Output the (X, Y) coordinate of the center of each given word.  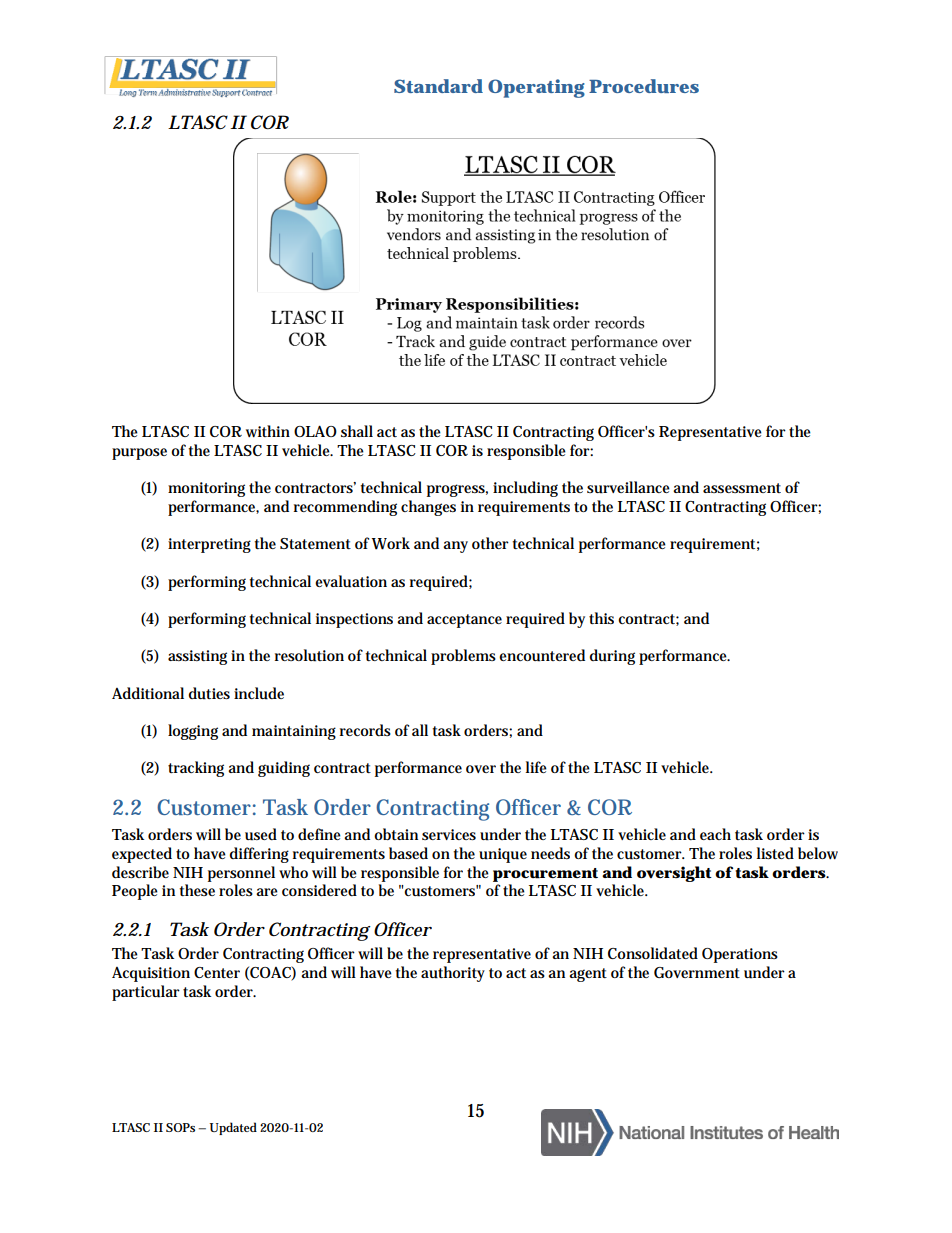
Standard (438, 86)
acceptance (464, 621)
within (268, 431)
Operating (536, 88)
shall (357, 431)
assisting (200, 657)
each (715, 834)
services (449, 834)
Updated (233, 1128)
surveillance (630, 487)
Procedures (644, 86)
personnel (241, 874)
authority (453, 974)
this (601, 618)
